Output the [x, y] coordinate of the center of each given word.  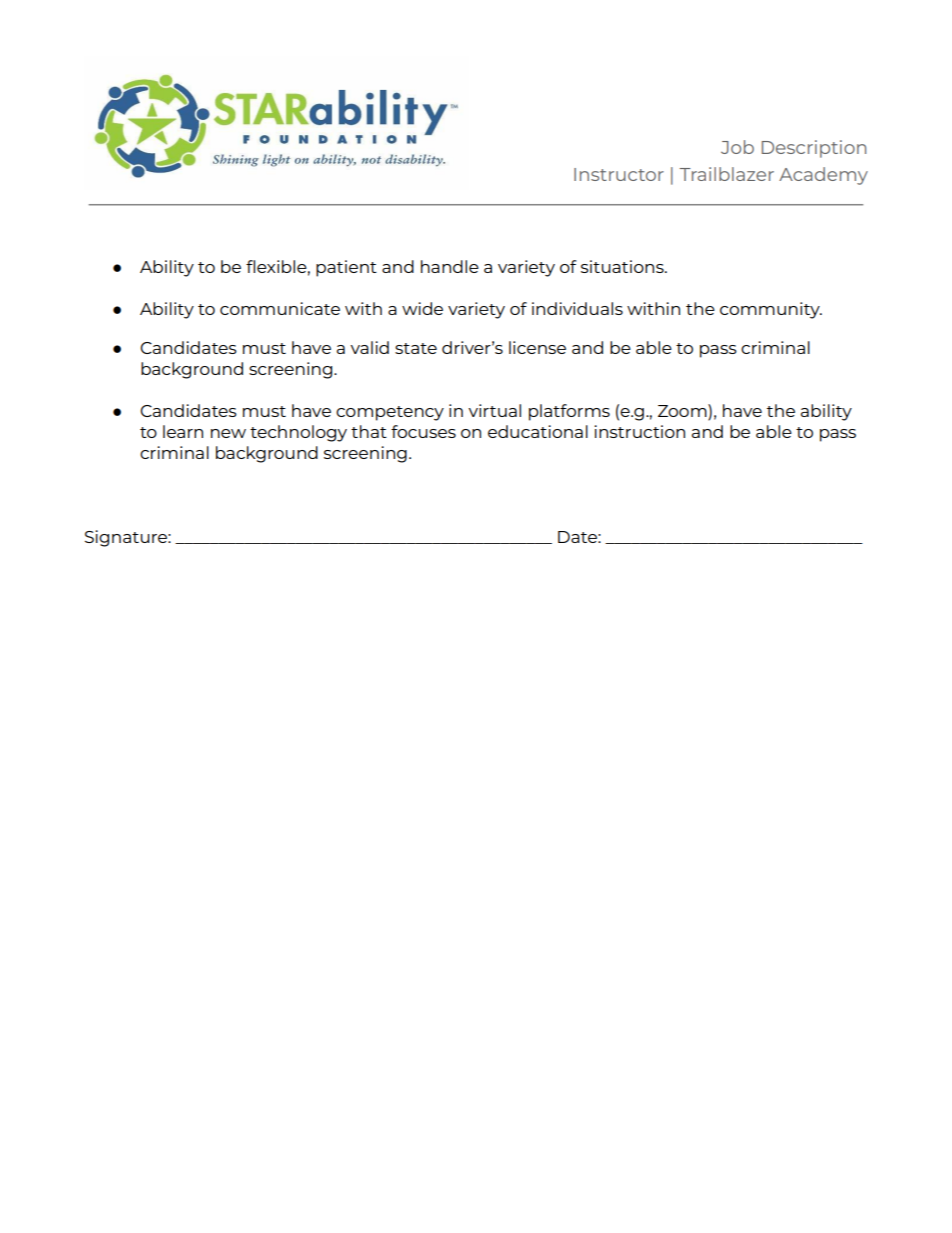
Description [814, 149]
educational [538, 431]
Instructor [619, 174]
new [228, 433]
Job [737, 147]
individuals [577, 308]
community [771, 310]
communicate [280, 308]
